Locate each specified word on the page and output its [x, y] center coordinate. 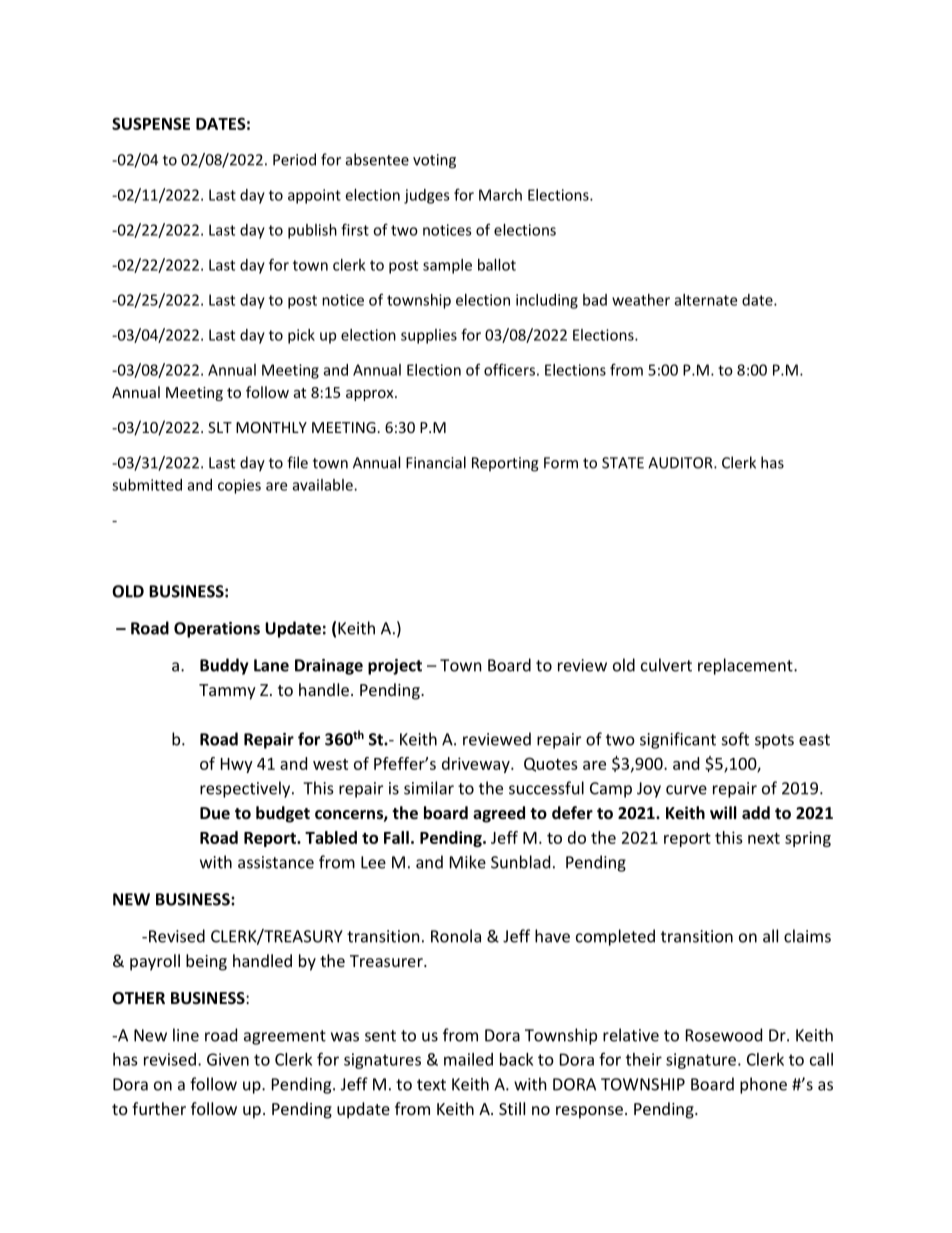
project [395, 667]
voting [434, 161]
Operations [217, 630]
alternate [706, 300]
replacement [746, 666]
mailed [468, 1059]
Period [294, 159]
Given [228, 1059]
